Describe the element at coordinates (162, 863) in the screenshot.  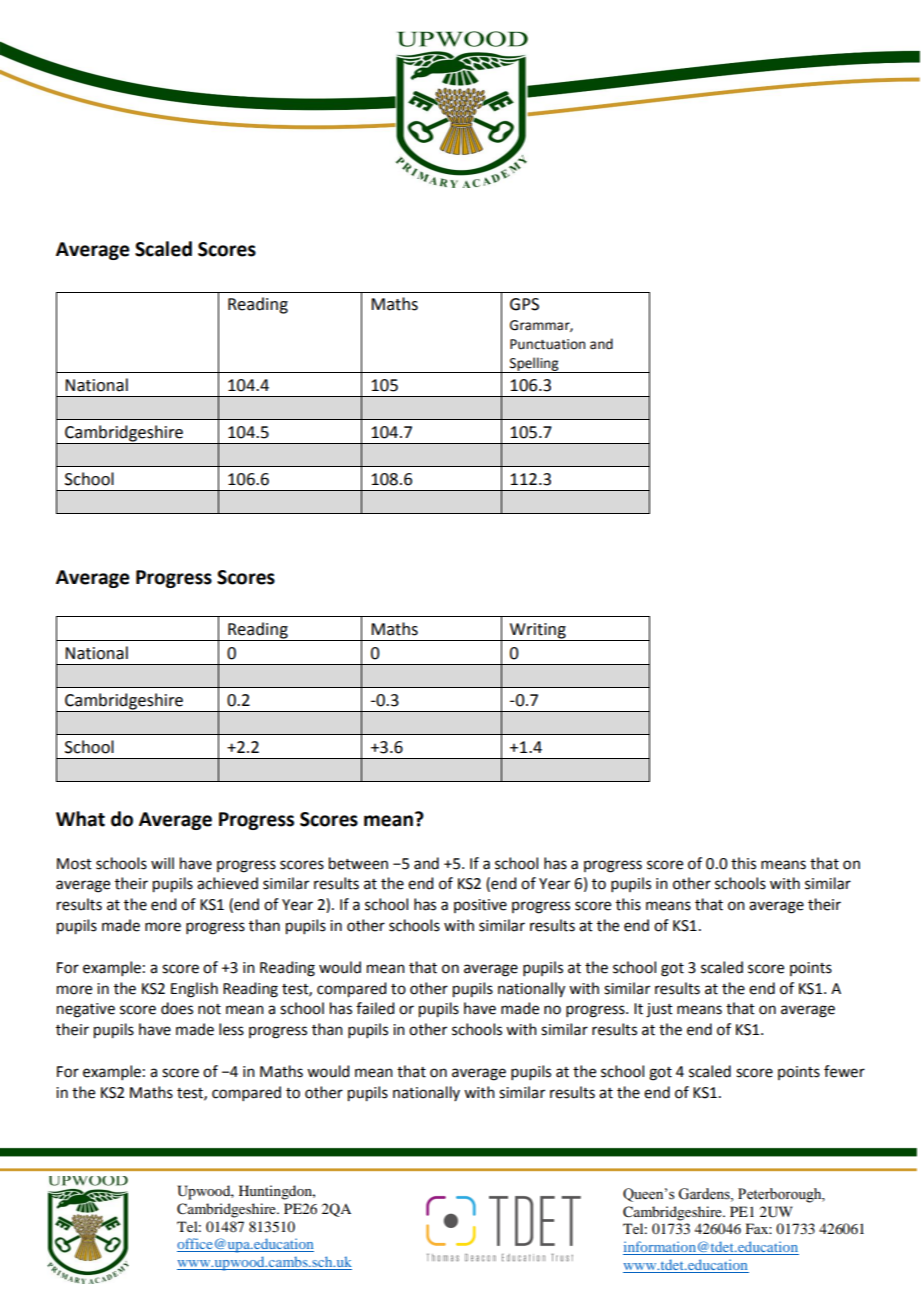
I see `will` at that location.
